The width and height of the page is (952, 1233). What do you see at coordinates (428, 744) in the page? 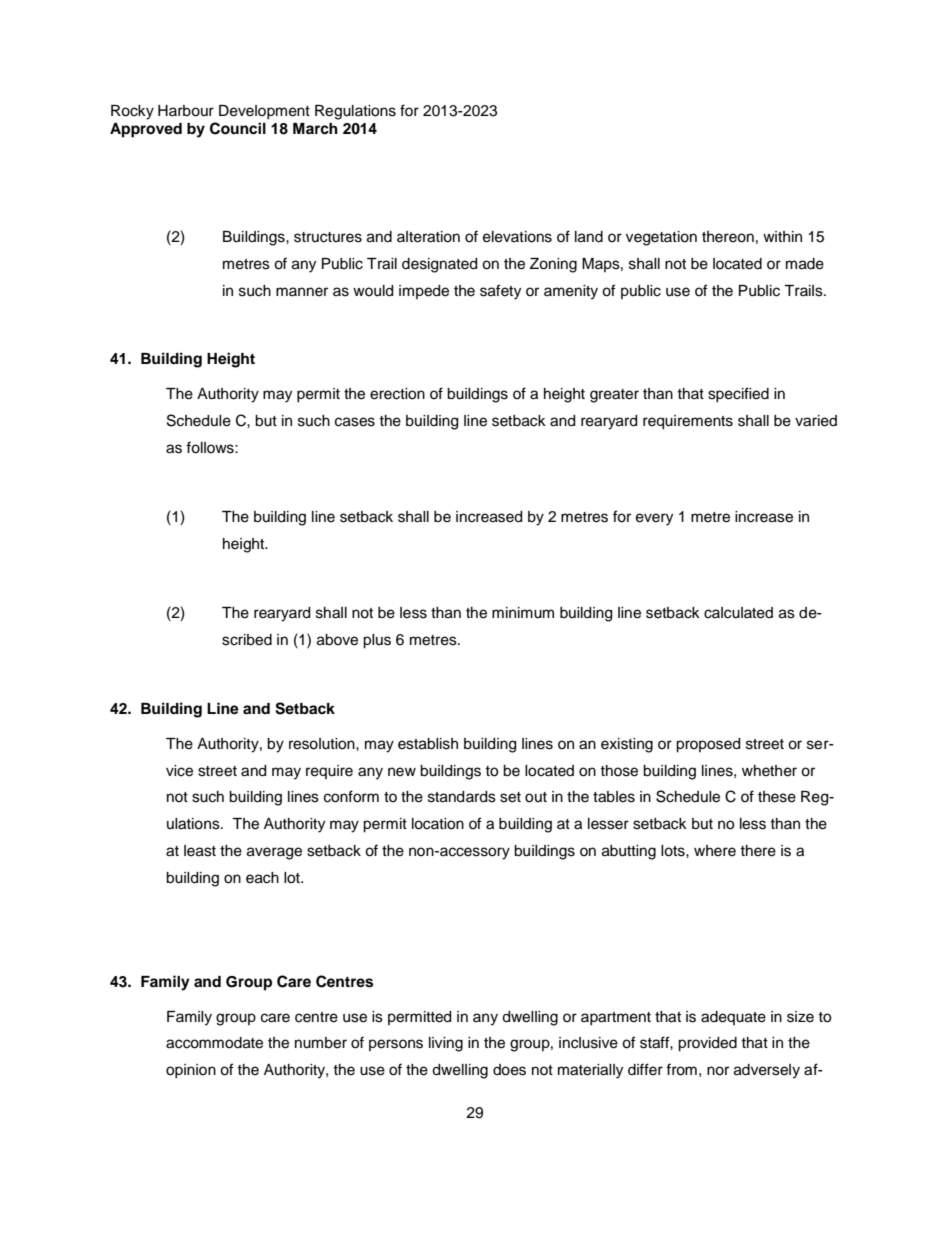
I see `establish` at bounding box center [428, 744].
